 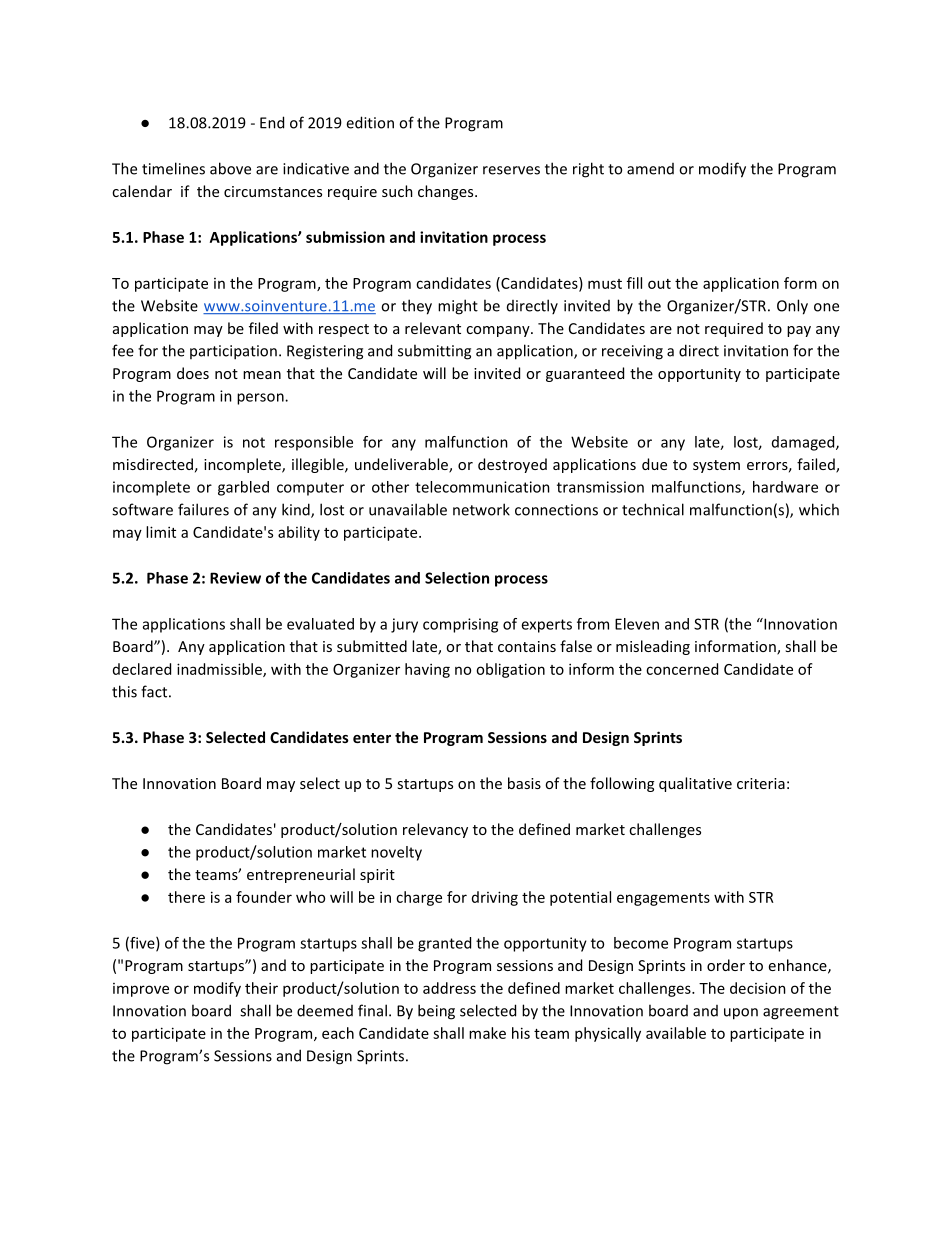 What do you see at coordinates (460, 625) in the document?
I see `comprising` at bounding box center [460, 625].
